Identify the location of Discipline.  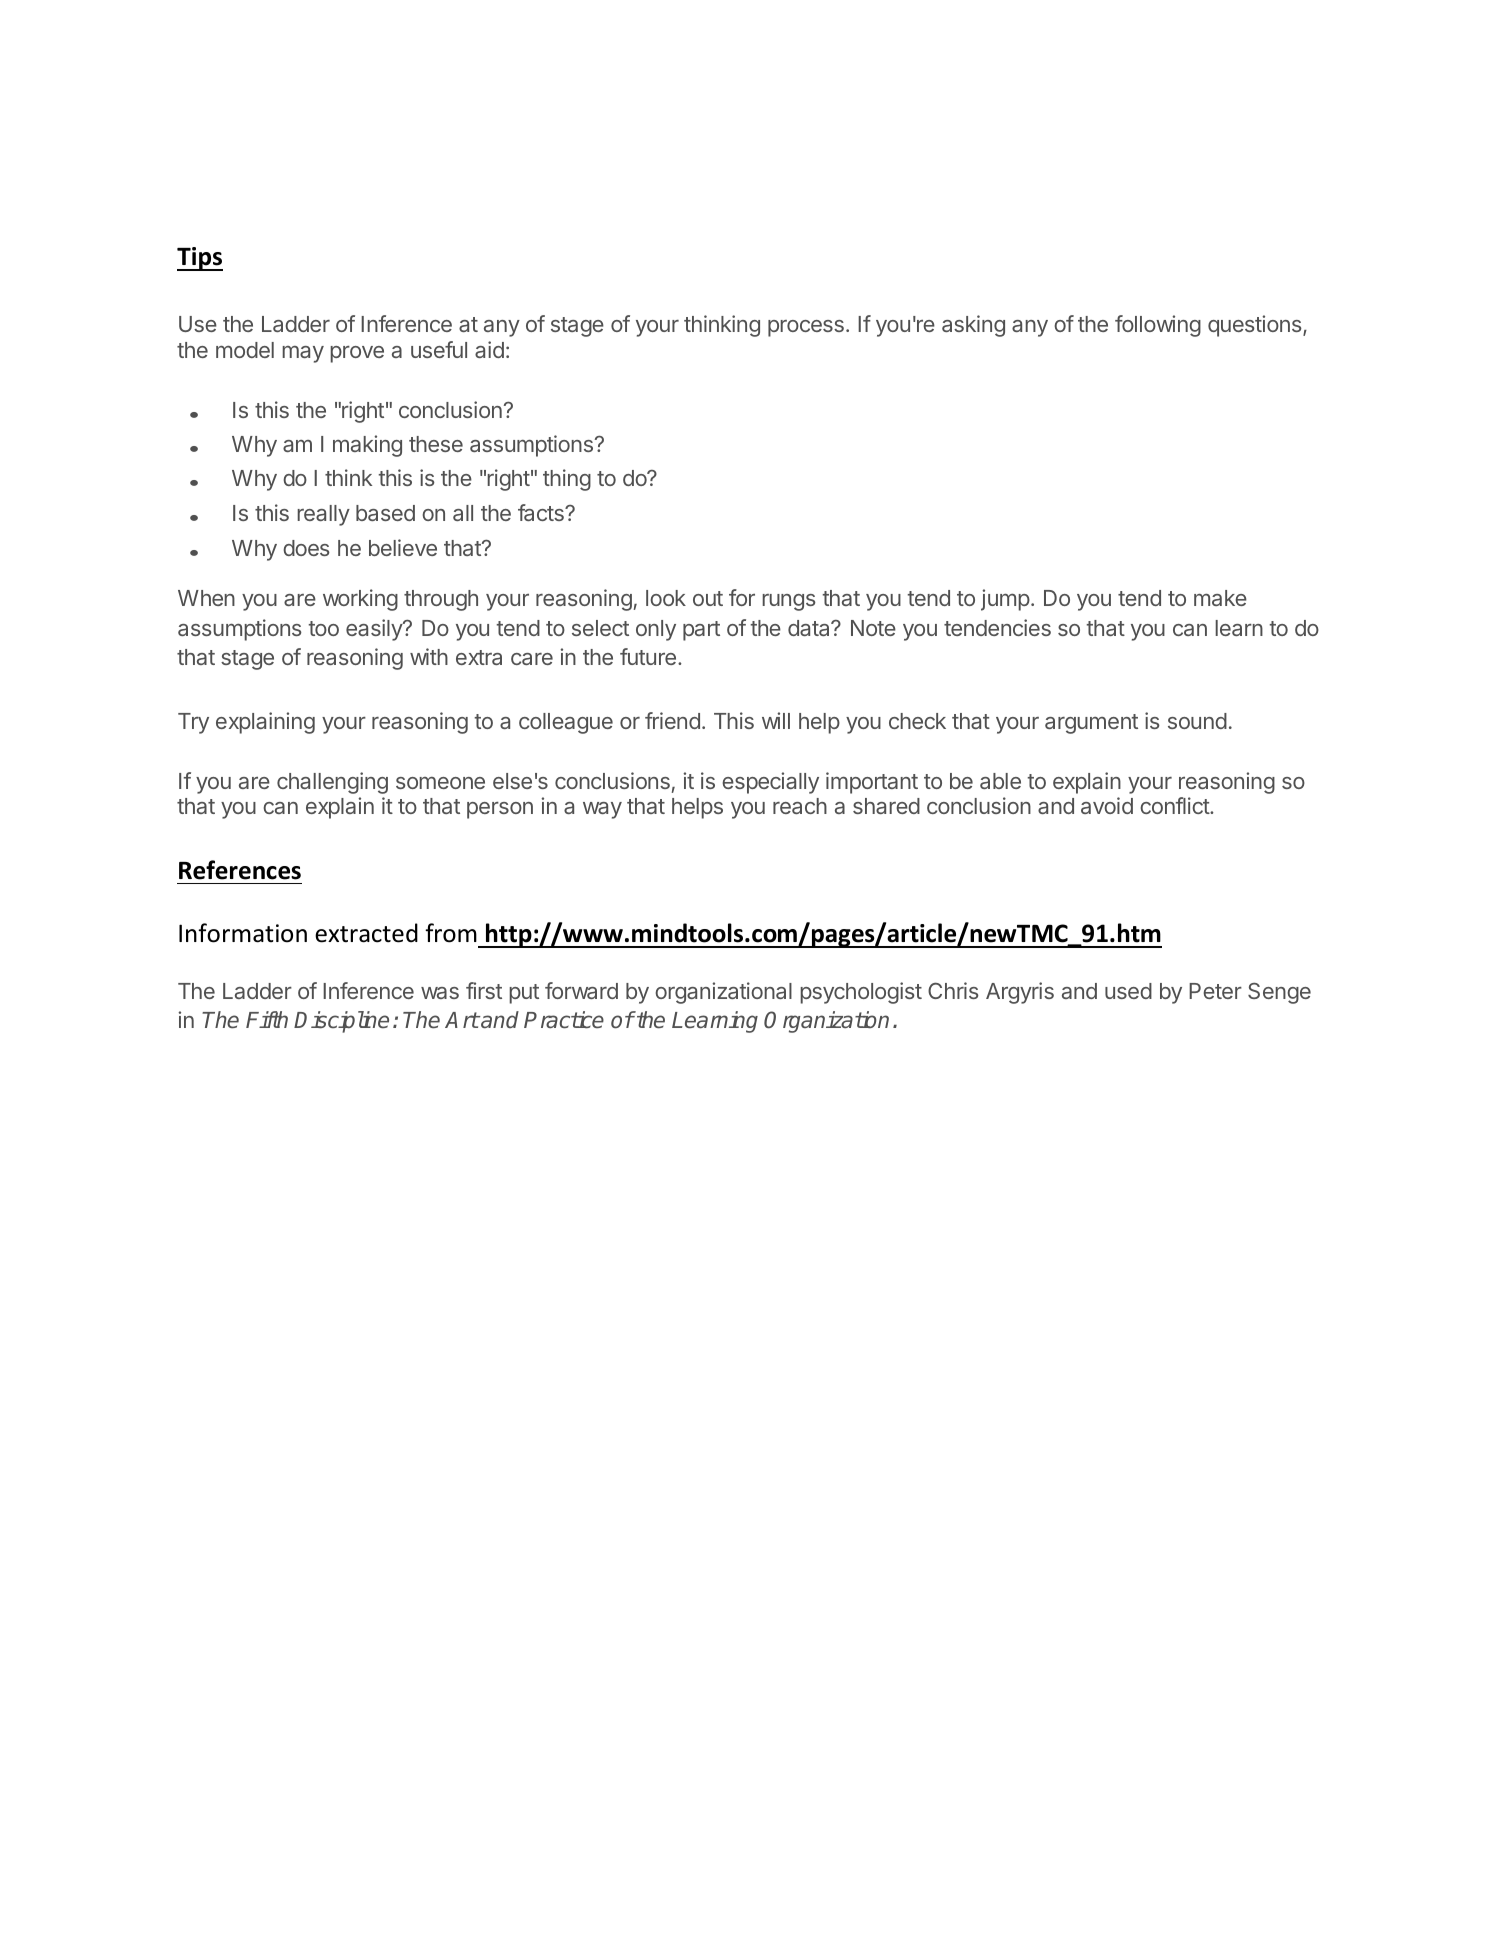
(341, 1022).
